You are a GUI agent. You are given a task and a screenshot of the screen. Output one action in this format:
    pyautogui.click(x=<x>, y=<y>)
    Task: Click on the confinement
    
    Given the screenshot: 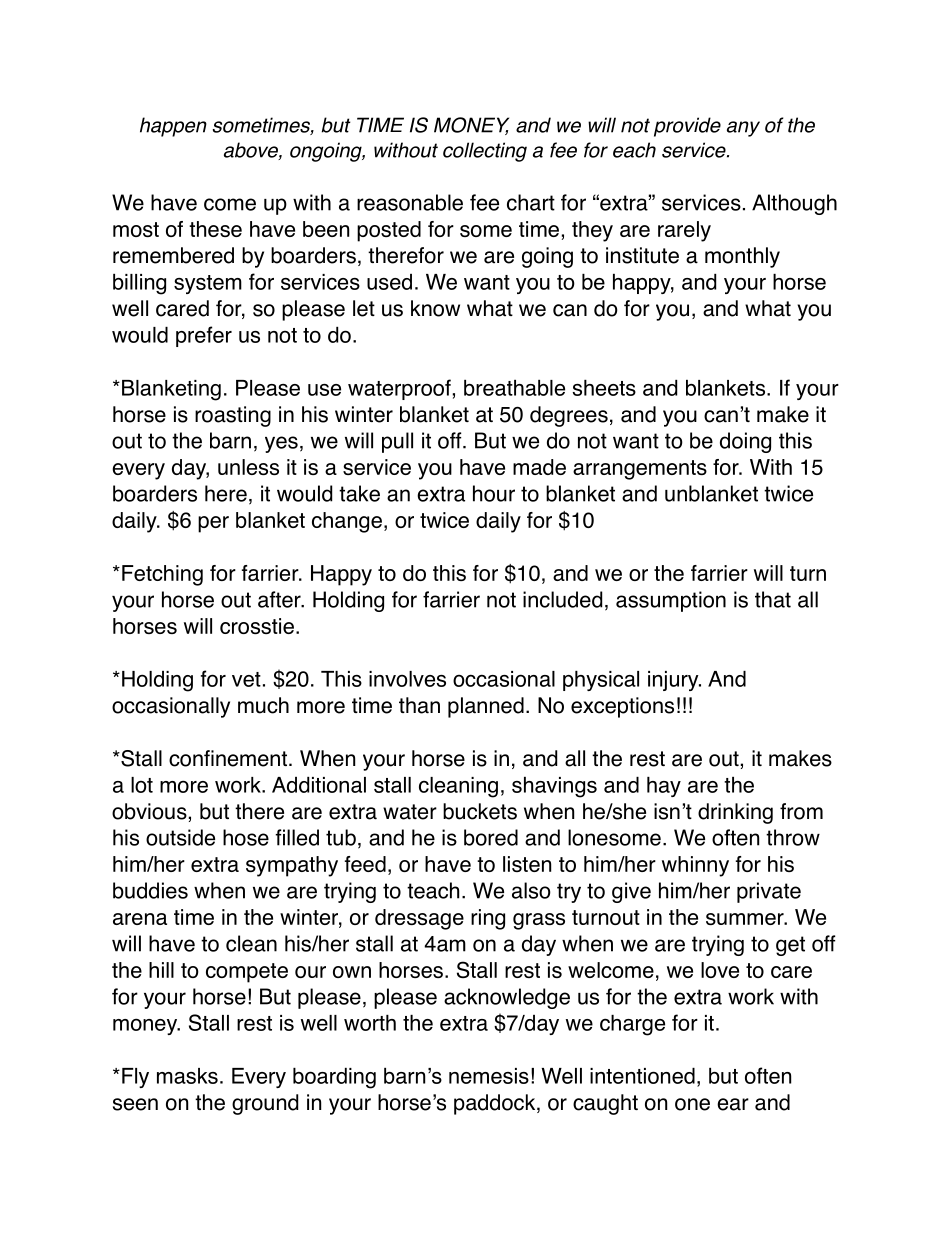 What is the action you would take?
    pyautogui.click(x=228, y=758)
